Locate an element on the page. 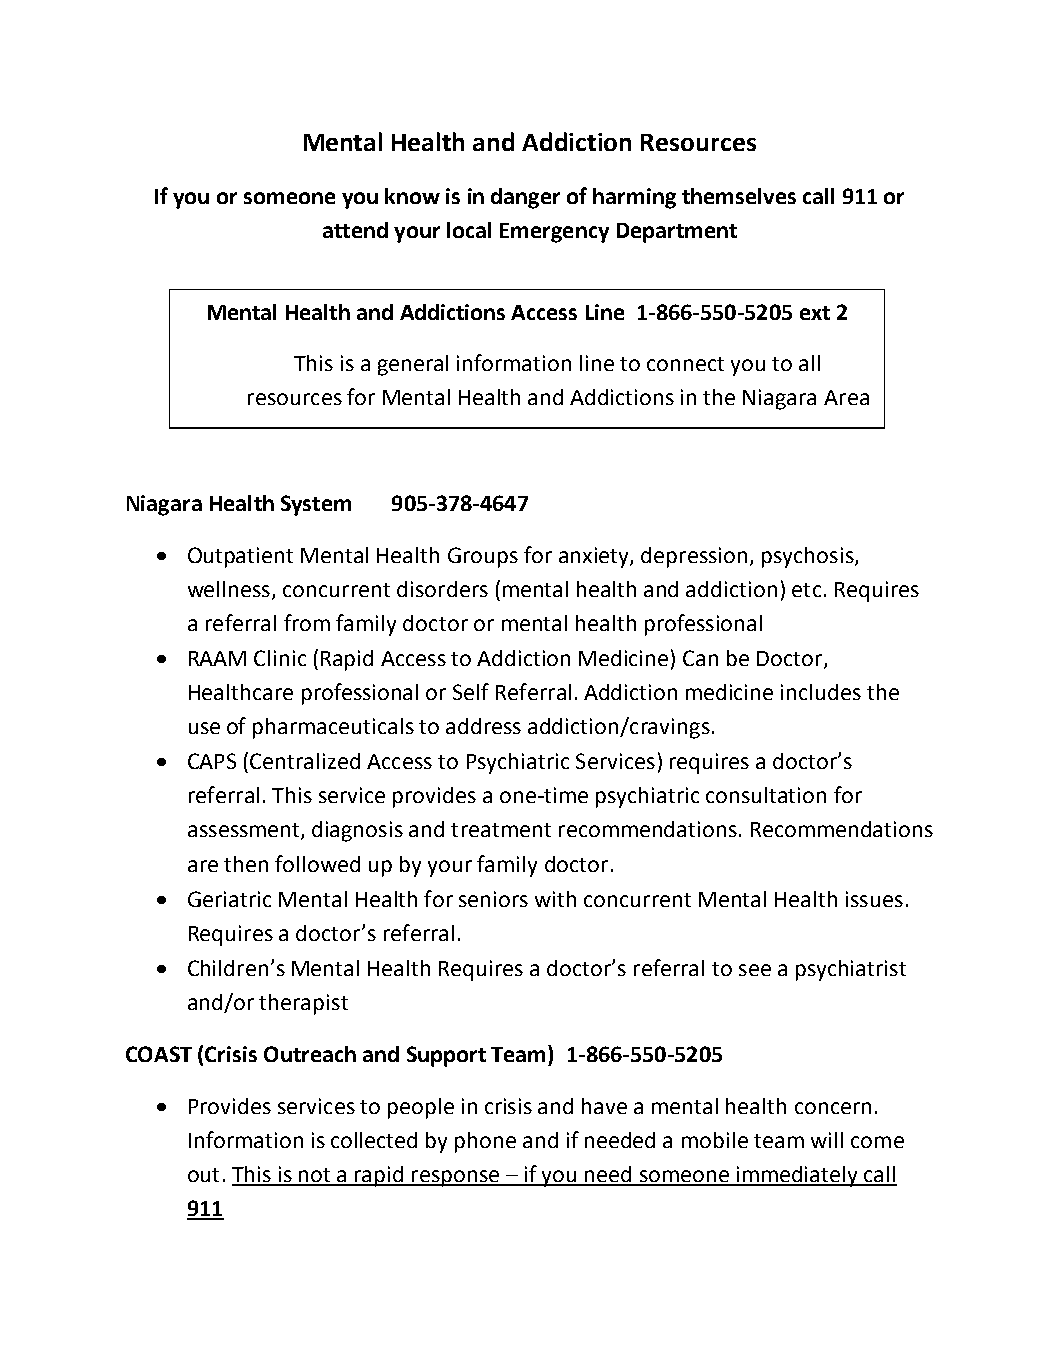 Image resolution: width=1059 pixels, height=1370 pixels. System is located at coordinates (316, 505).
